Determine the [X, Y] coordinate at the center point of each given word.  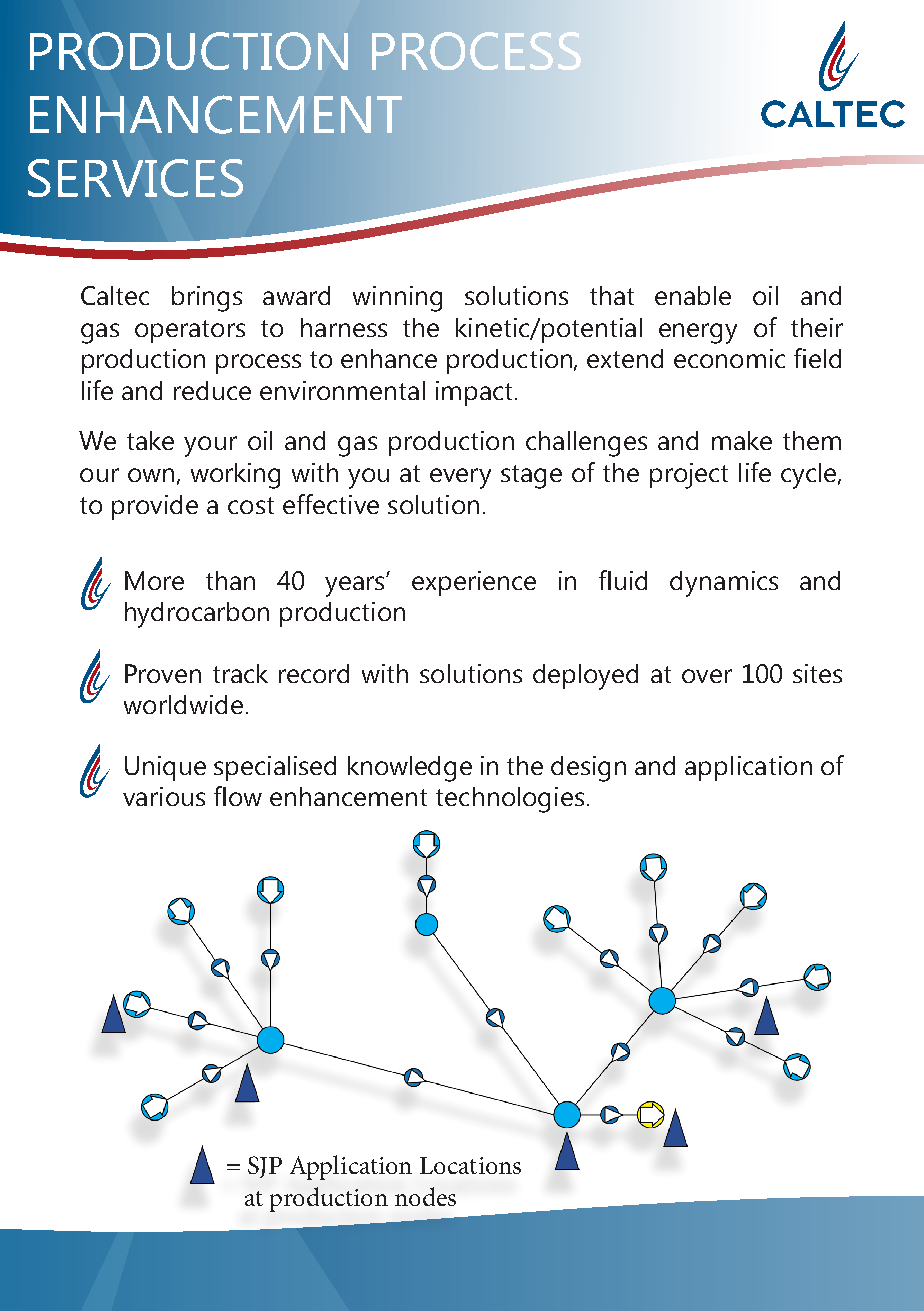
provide [155, 507]
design [588, 769]
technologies [510, 800]
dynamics [724, 584]
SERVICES [135, 178]
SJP [265, 1167]
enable [693, 295]
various [164, 796]
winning [397, 299]
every [460, 478]
